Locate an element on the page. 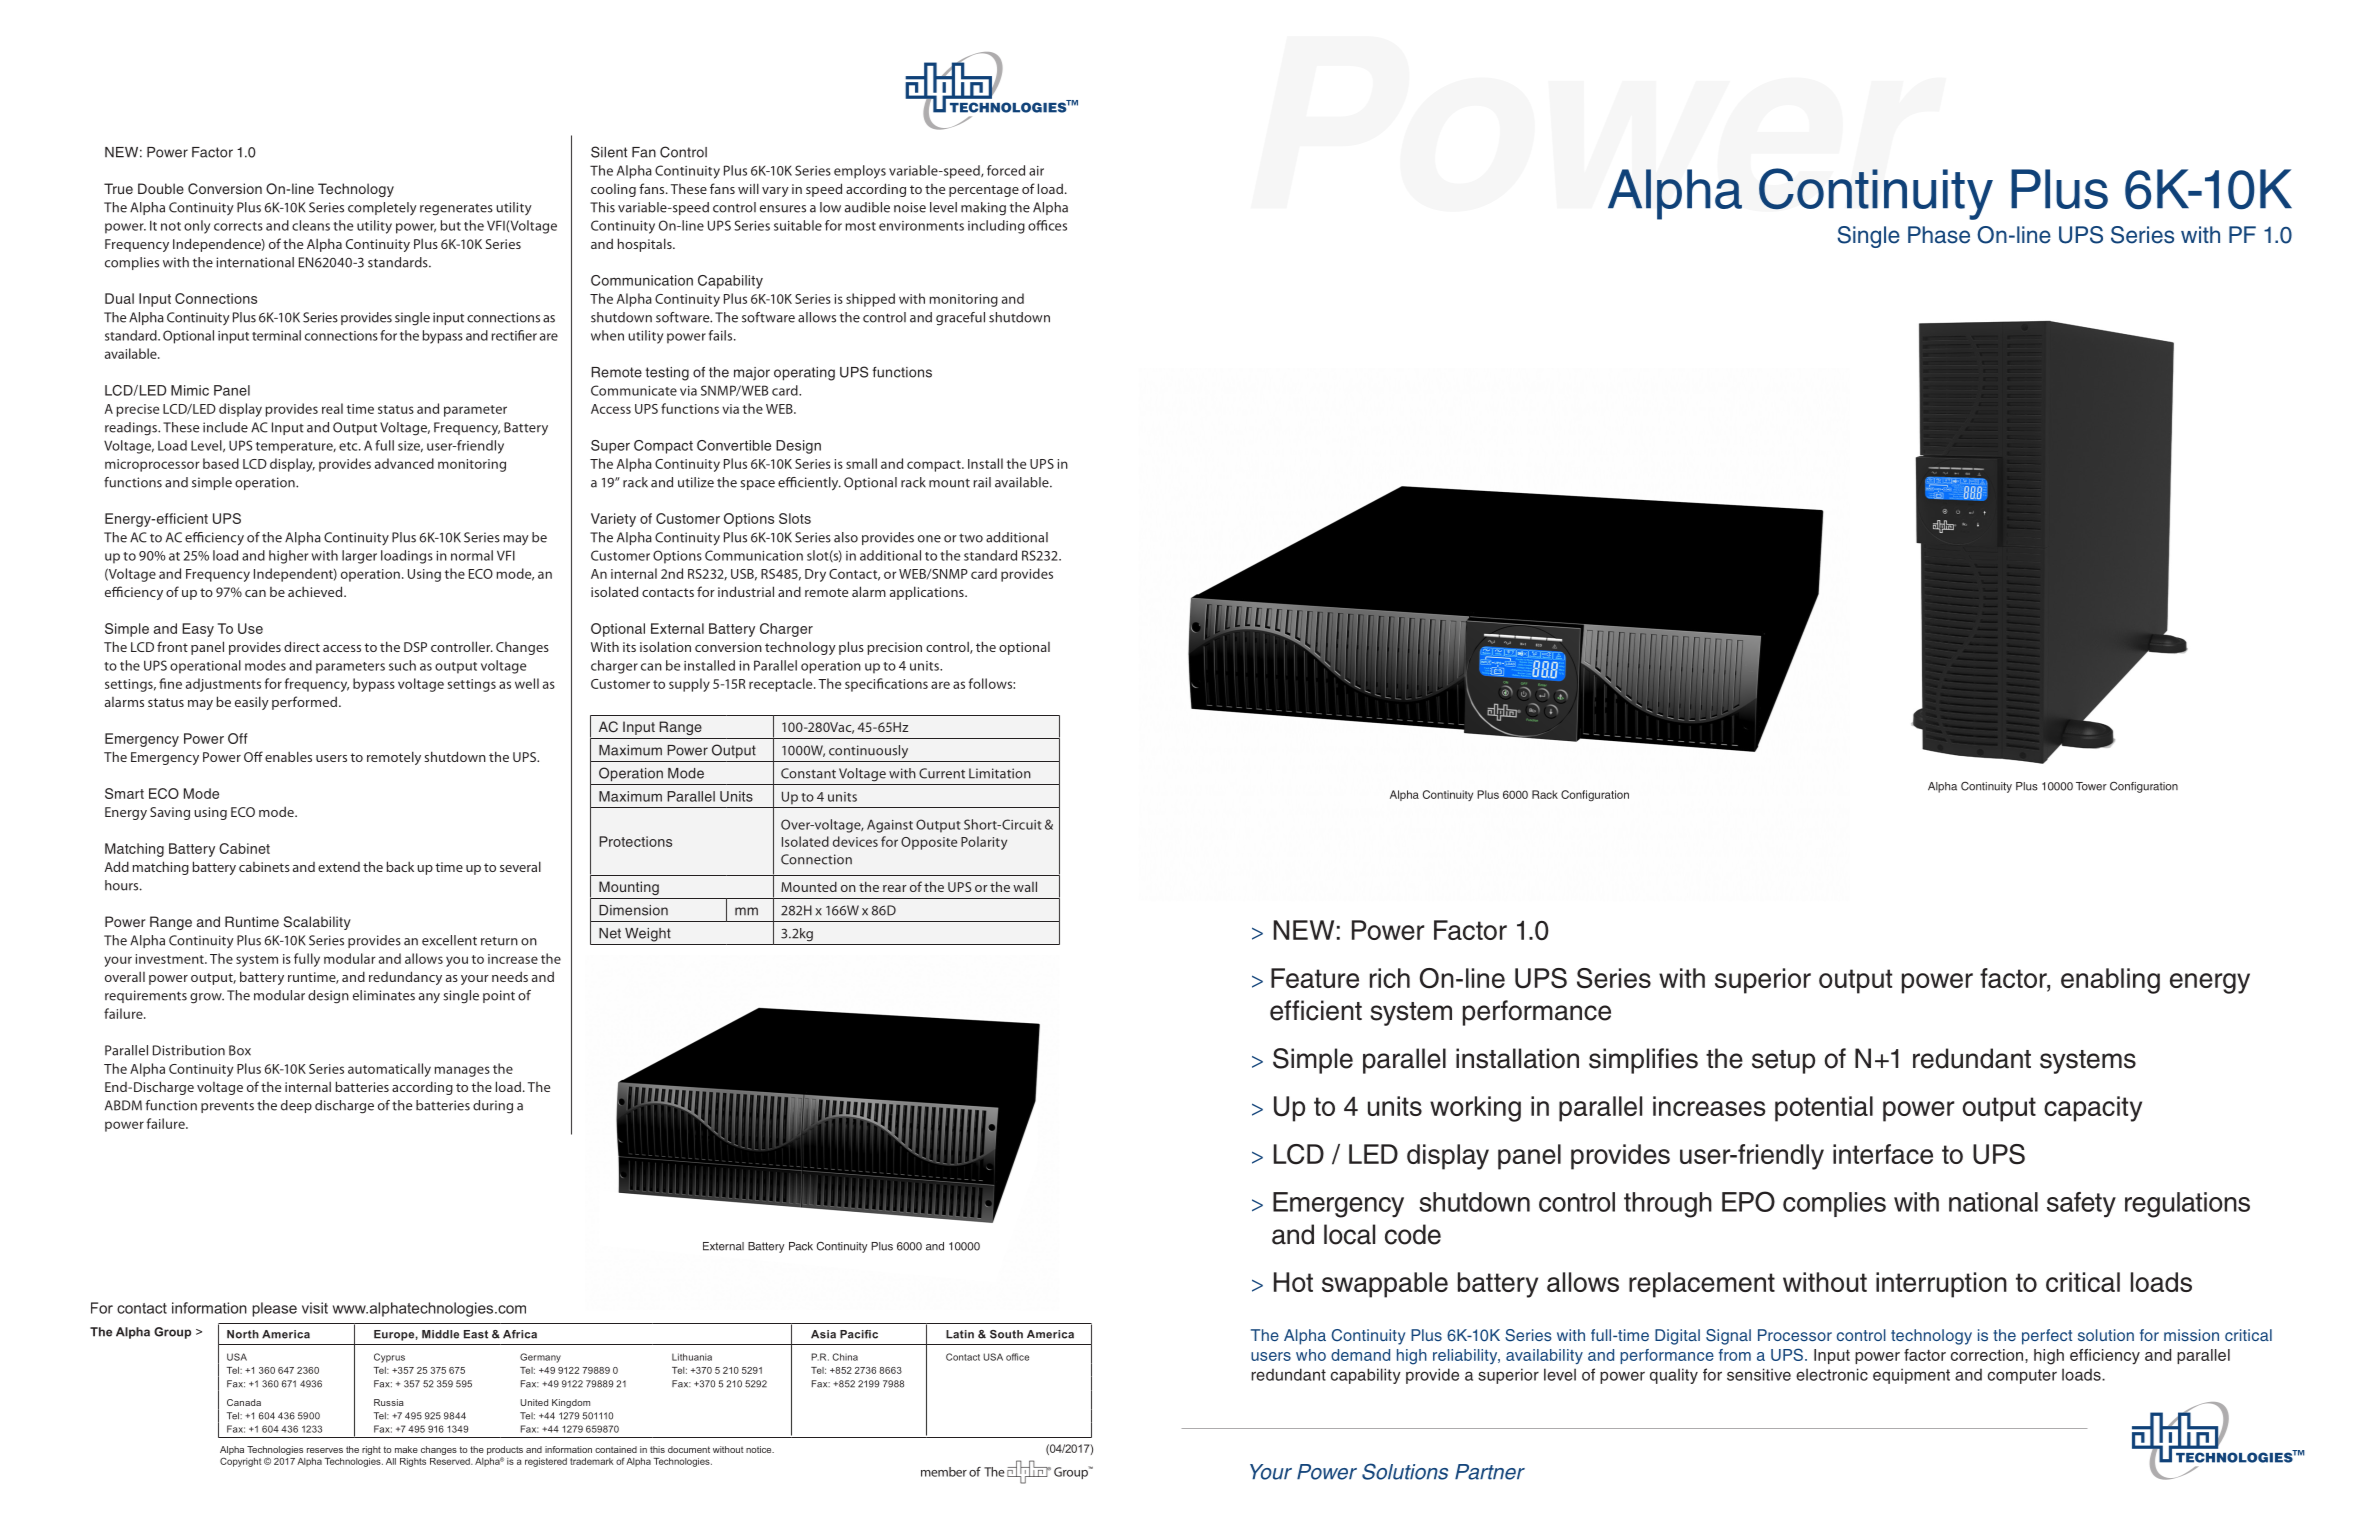 This document has height=1528, width=2362. equipment is located at coordinates (1911, 1376).
